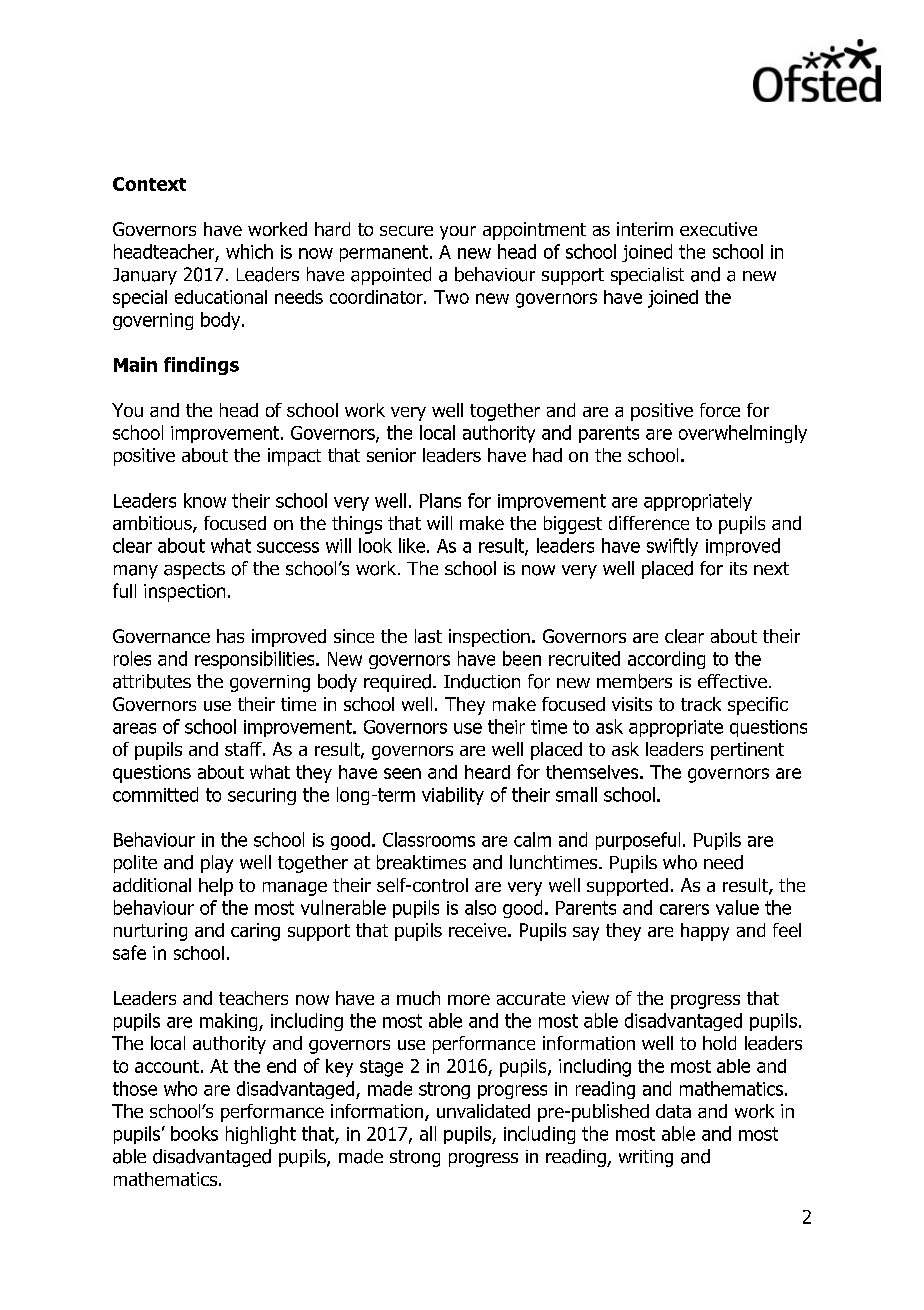  I want to click on your, so click(458, 233).
